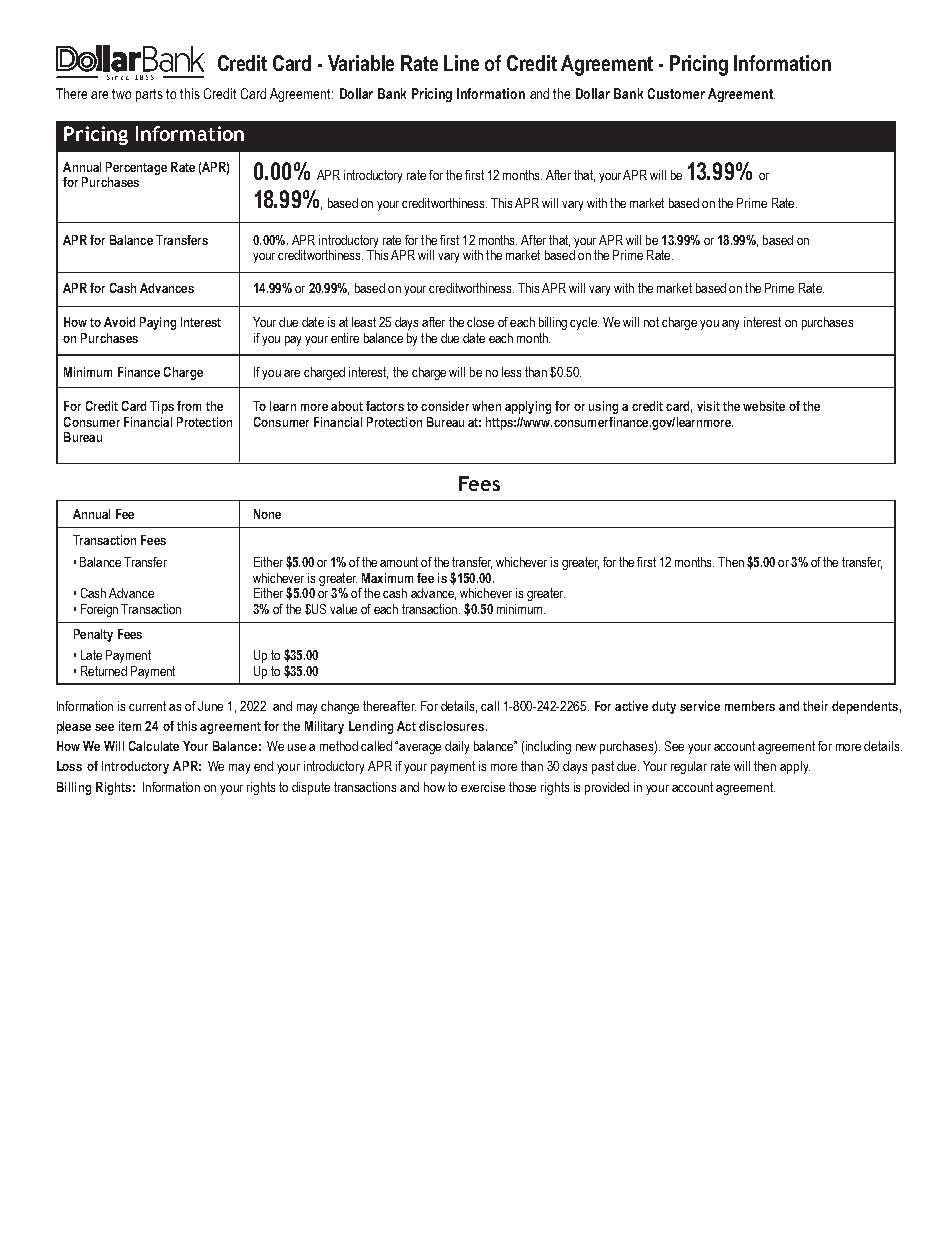 The image size is (952, 1233). What do you see at coordinates (689, 767) in the screenshot?
I see `regular` at bounding box center [689, 767].
